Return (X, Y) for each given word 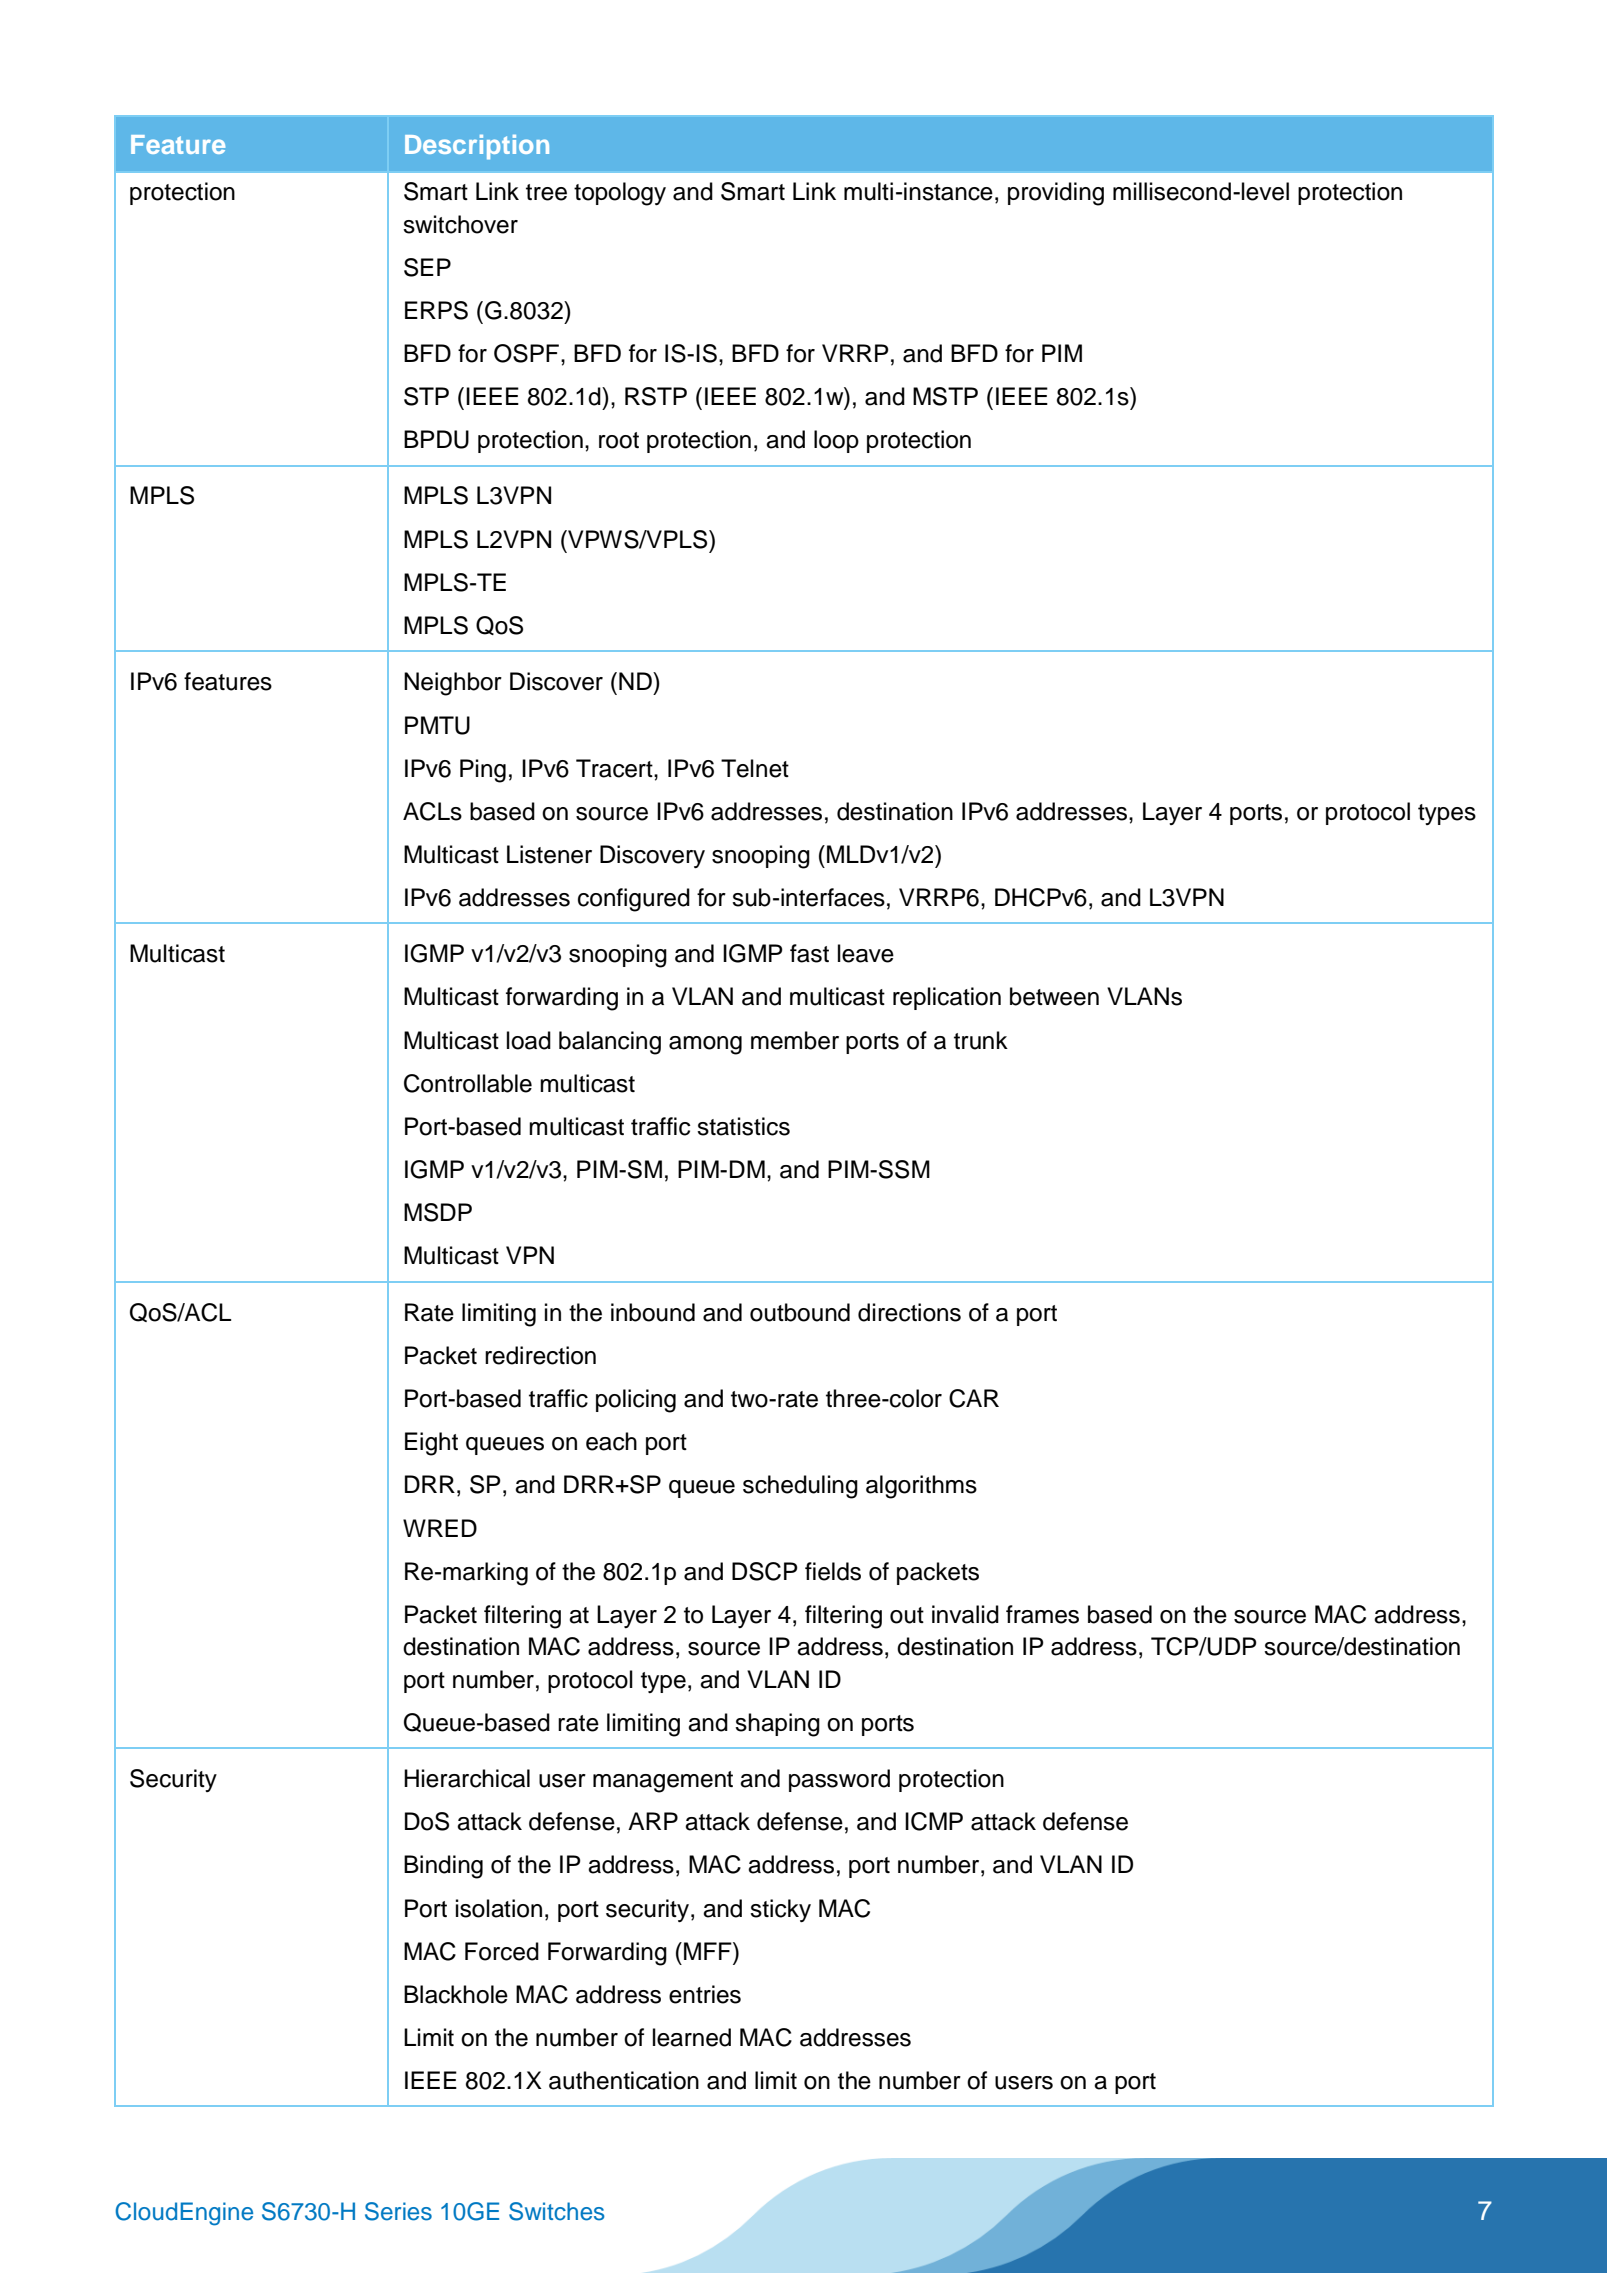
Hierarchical (467, 1778)
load (529, 1040)
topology (620, 194)
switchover (460, 224)
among (705, 1045)
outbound (800, 1312)
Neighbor (453, 684)
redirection (540, 1355)
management (663, 1782)
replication (947, 998)
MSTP (945, 396)
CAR (974, 1398)
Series (398, 2211)
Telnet (755, 768)
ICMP (934, 1821)
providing (1056, 194)
